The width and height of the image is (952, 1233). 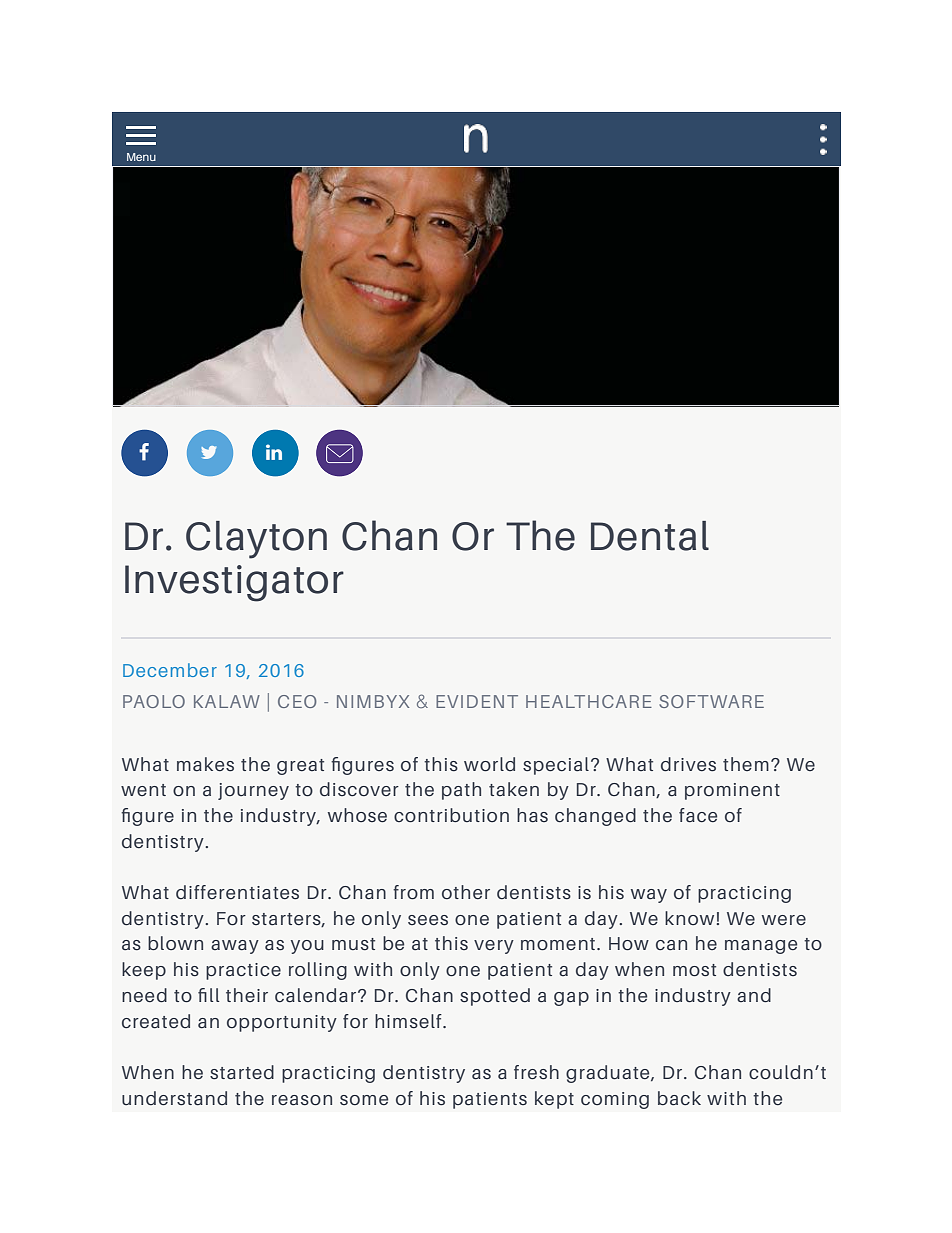 What do you see at coordinates (650, 536) in the image?
I see `Dental` at bounding box center [650, 536].
